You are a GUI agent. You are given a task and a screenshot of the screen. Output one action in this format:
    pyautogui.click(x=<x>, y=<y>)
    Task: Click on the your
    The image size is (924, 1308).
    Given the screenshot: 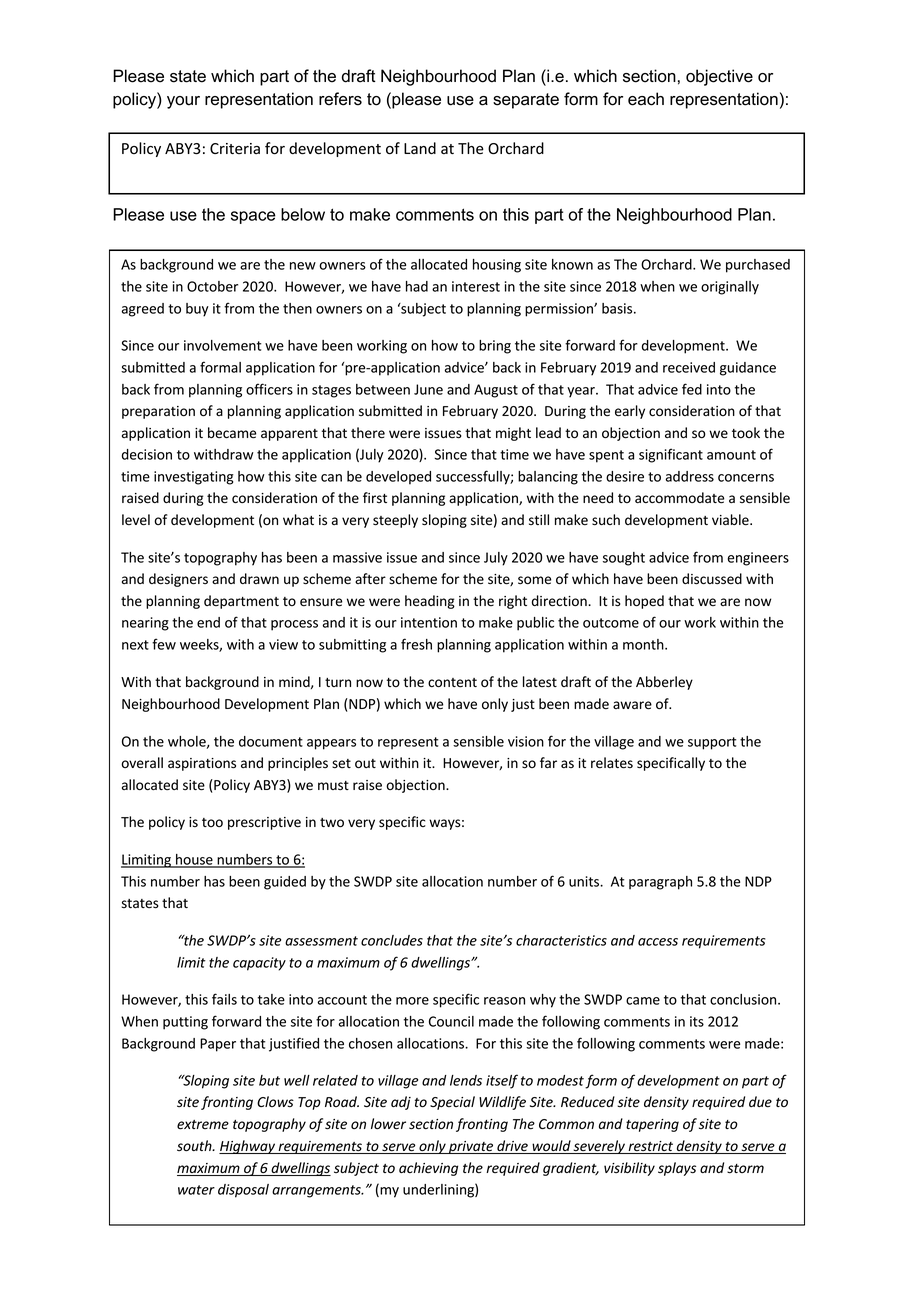 What is the action you would take?
    pyautogui.click(x=183, y=102)
